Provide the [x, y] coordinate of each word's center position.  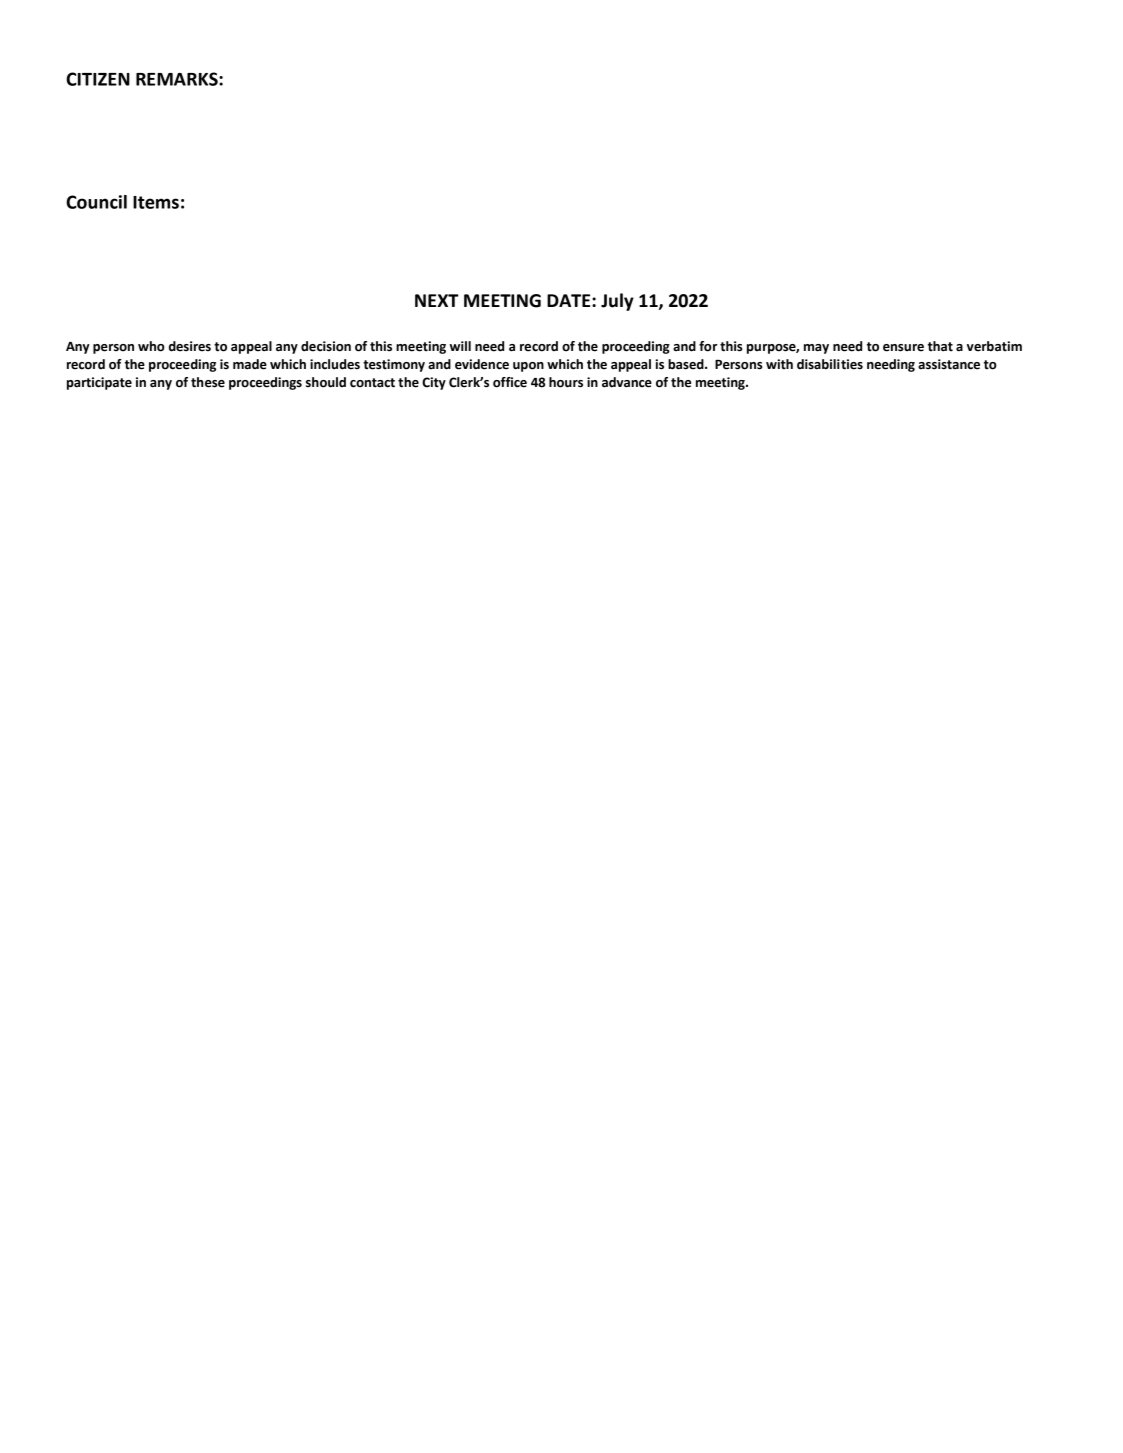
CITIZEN [98, 79]
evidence [482, 364]
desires [190, 346]
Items [156, 202]
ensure [903, 348]
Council [96, 202]
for [708, 346]
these [208, 382]
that [940, 346]
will [460, 346]
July [617, 302]
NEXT [437, 300]
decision [326, 346]
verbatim [994, 346]
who [151, 346]
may [816, 349]
